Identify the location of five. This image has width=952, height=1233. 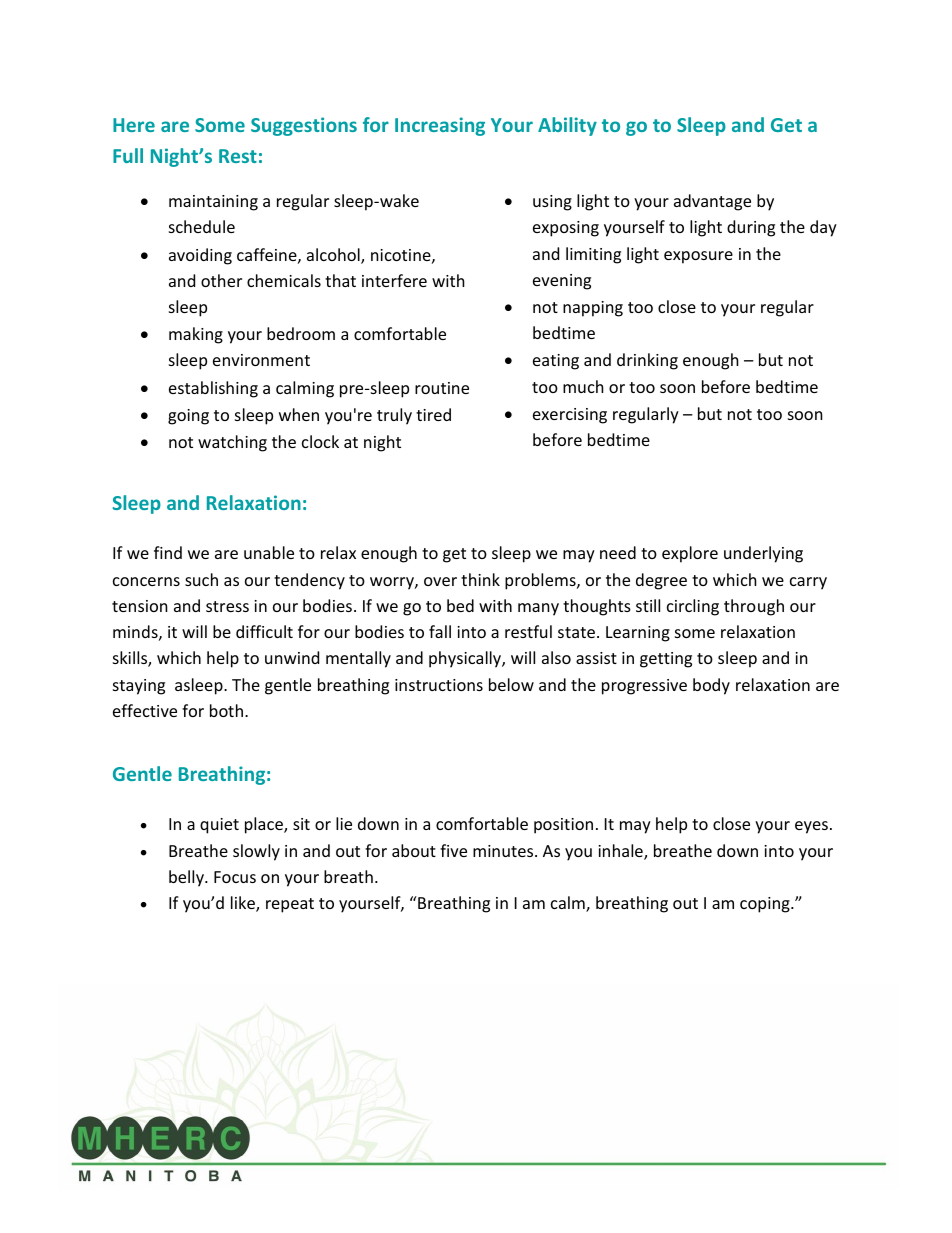
(453, 850).
